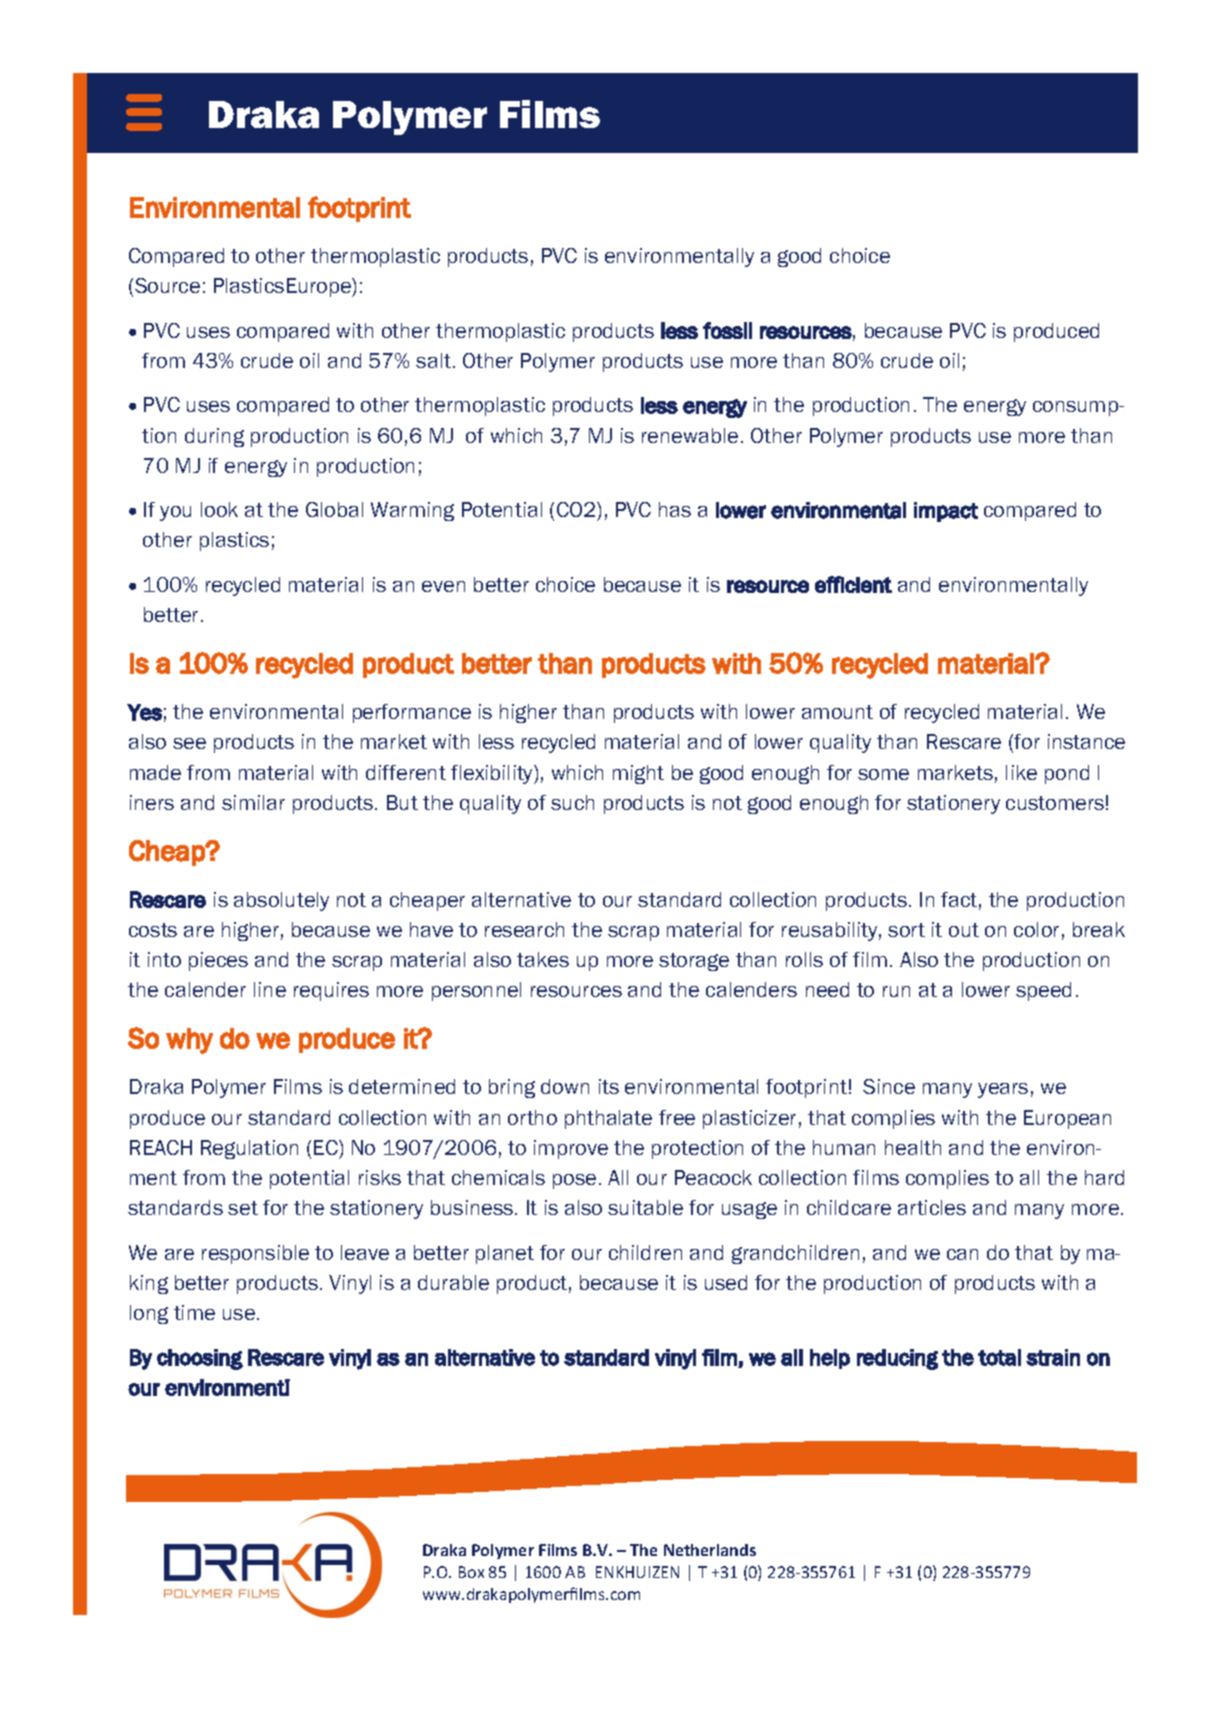 The image size is (1211, 1712). What do you see at coordinates (690, 435) in the image?
I see `renewable` at bounding box center [690, 435].
